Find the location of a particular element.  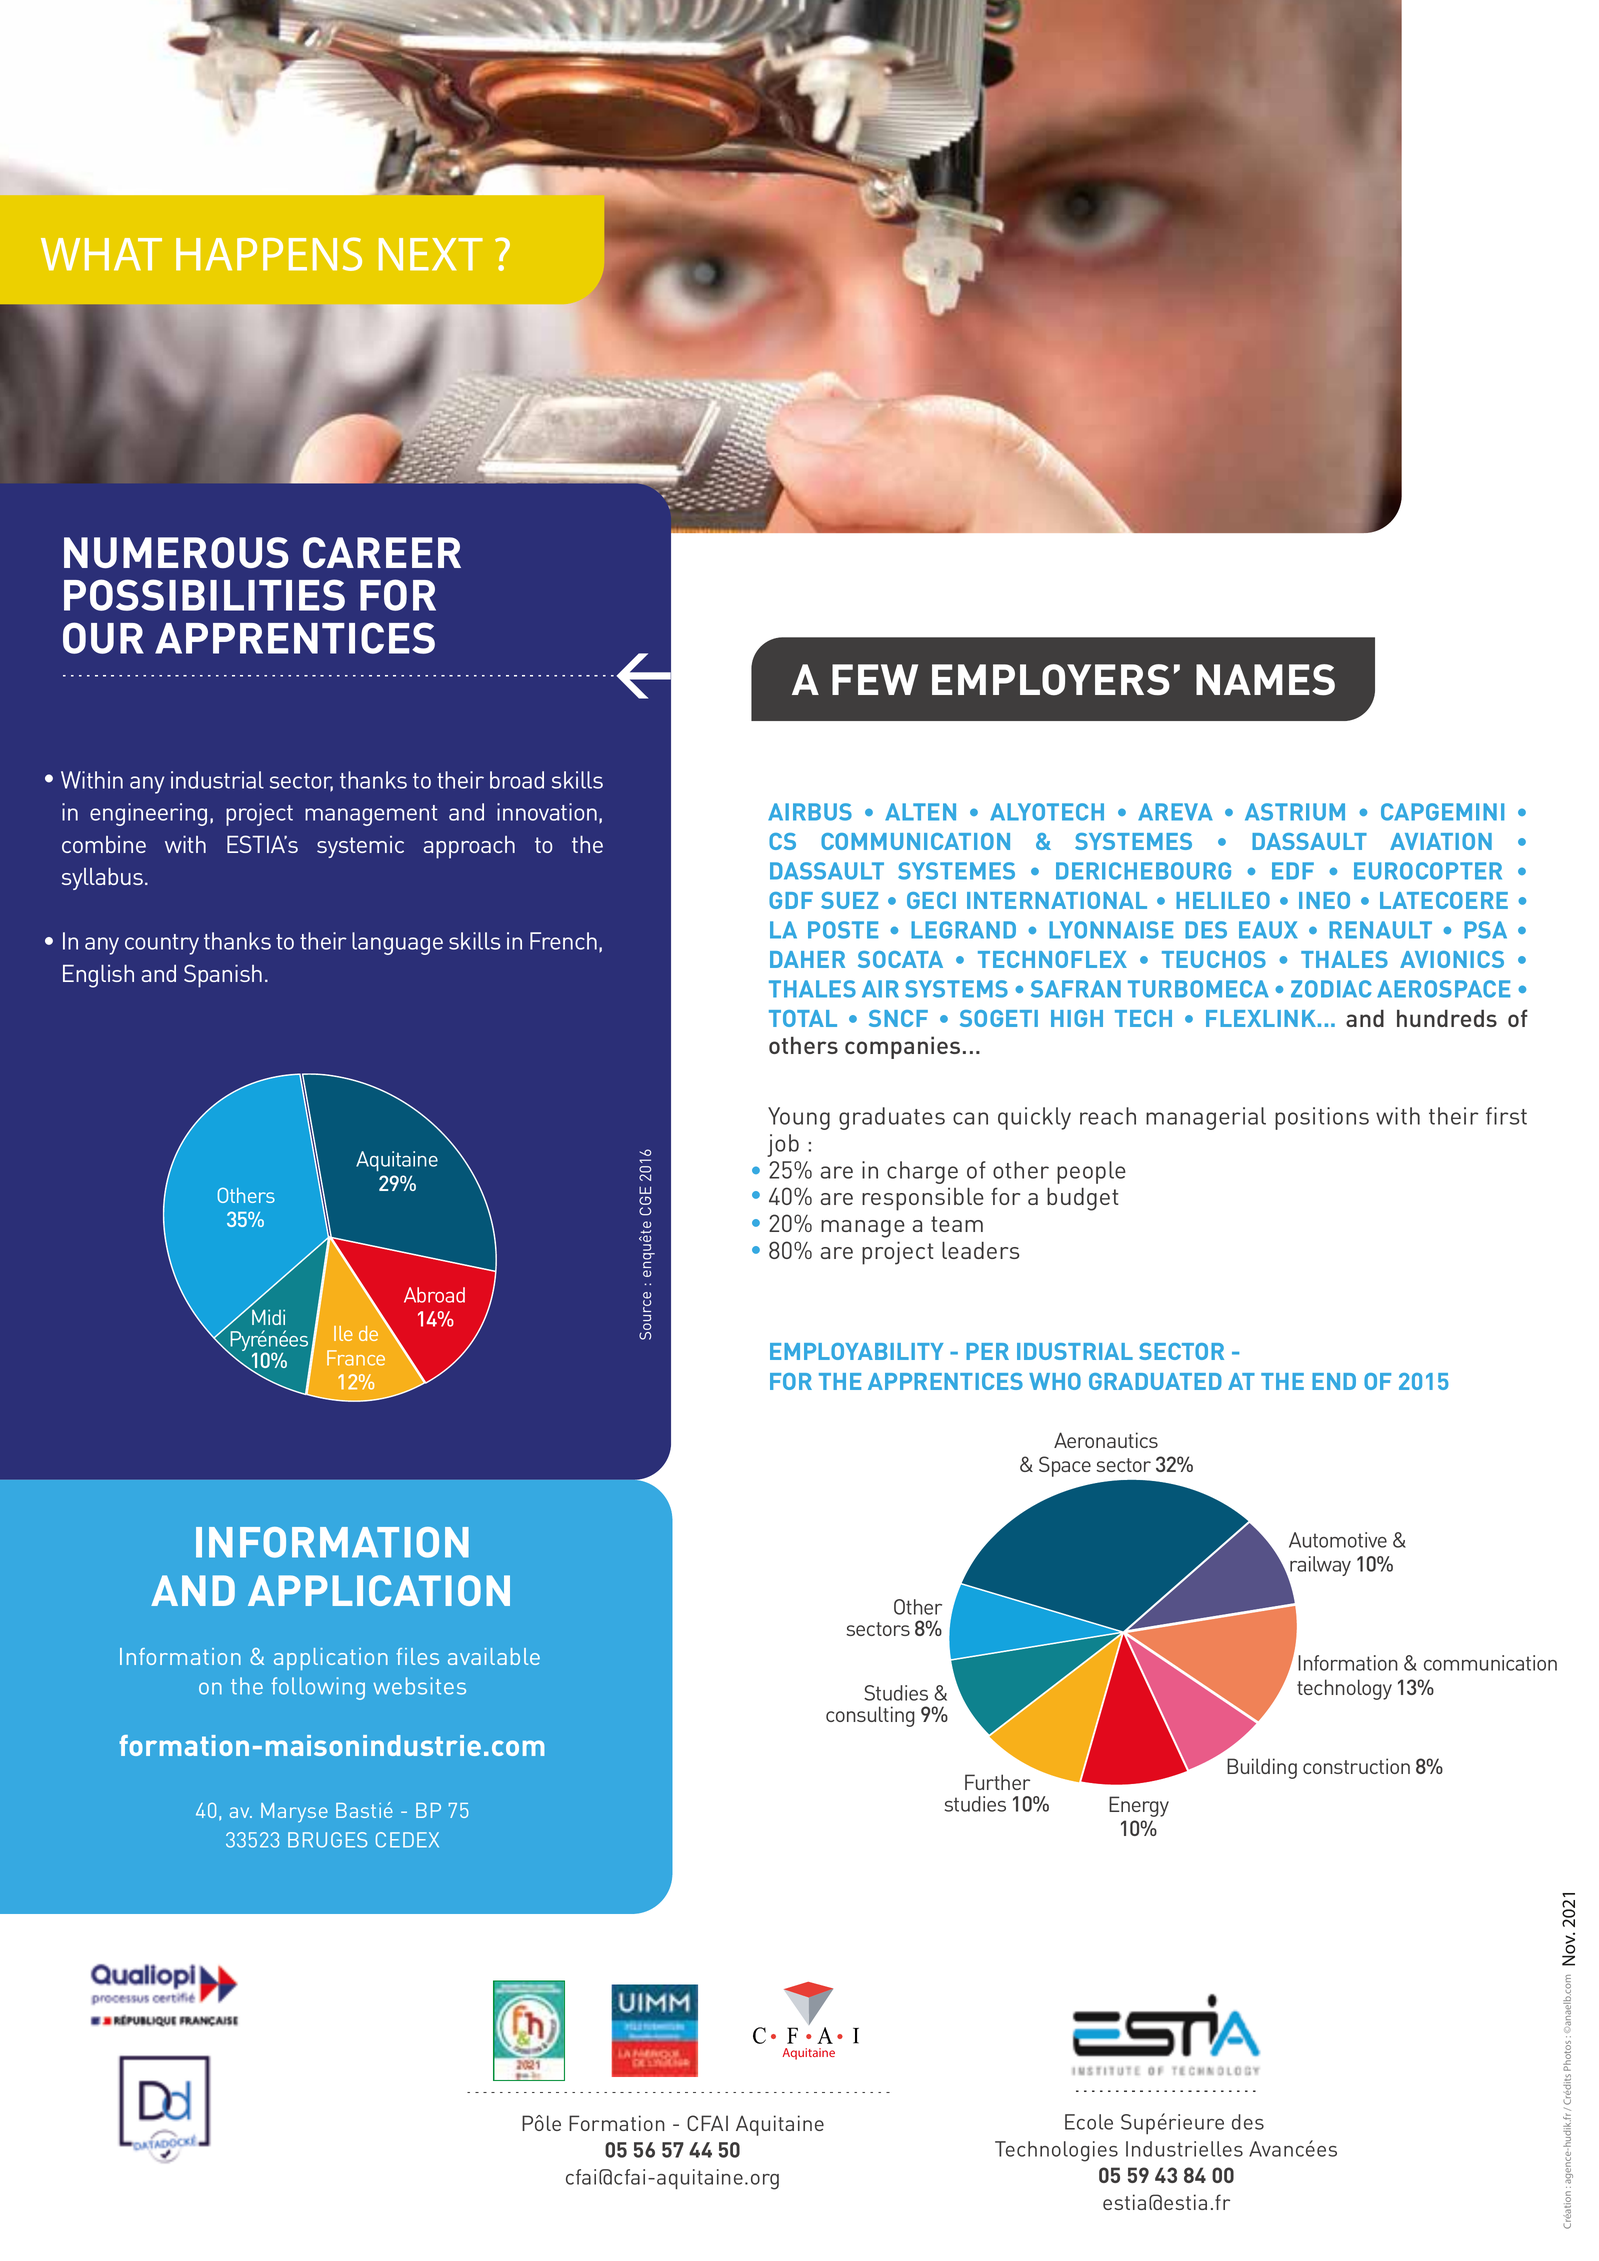

HAPPENS is located at coordinates (269, 254).
